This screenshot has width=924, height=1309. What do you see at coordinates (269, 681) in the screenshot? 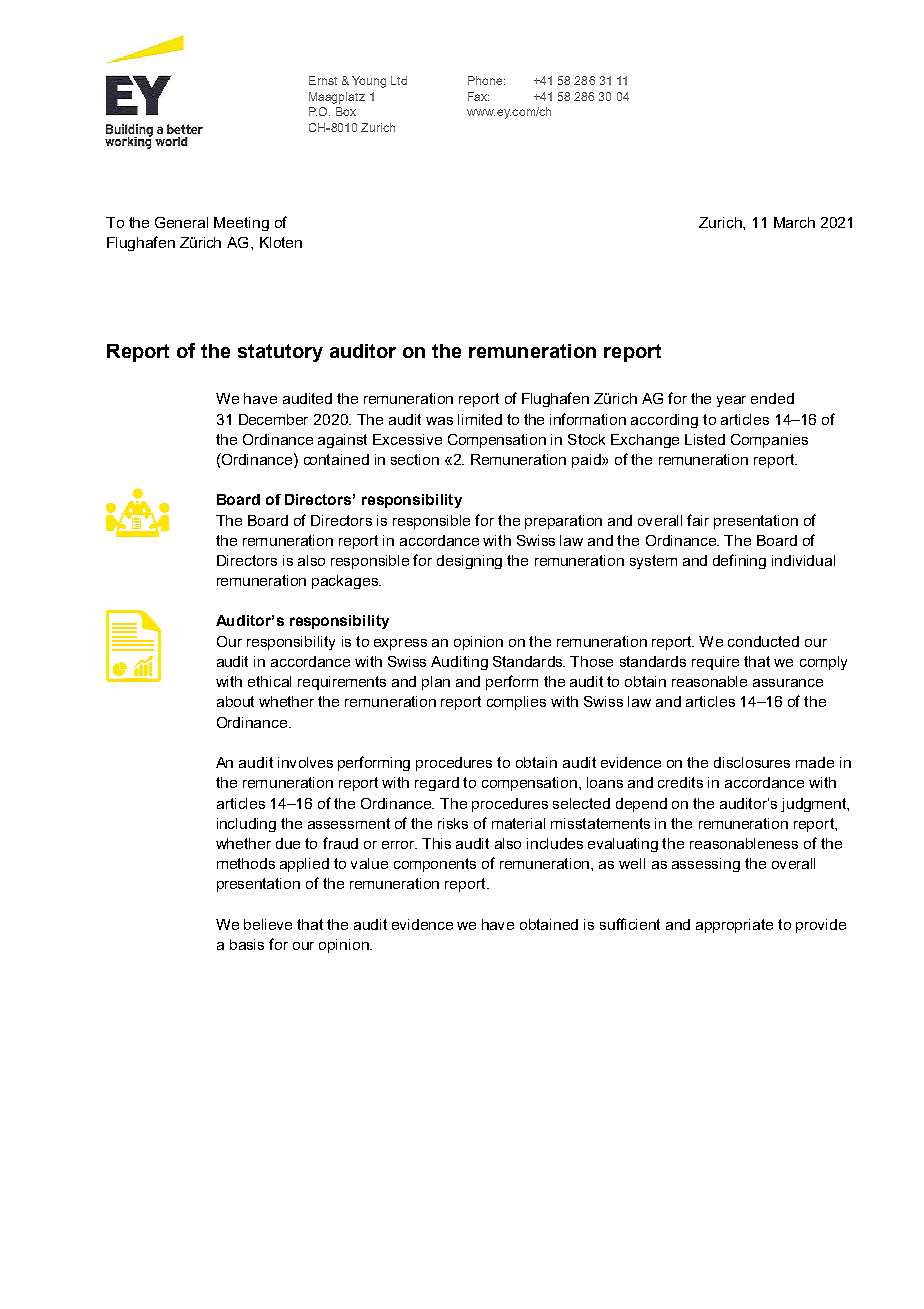
I see `ethical` at bounding box center [269, 681].
